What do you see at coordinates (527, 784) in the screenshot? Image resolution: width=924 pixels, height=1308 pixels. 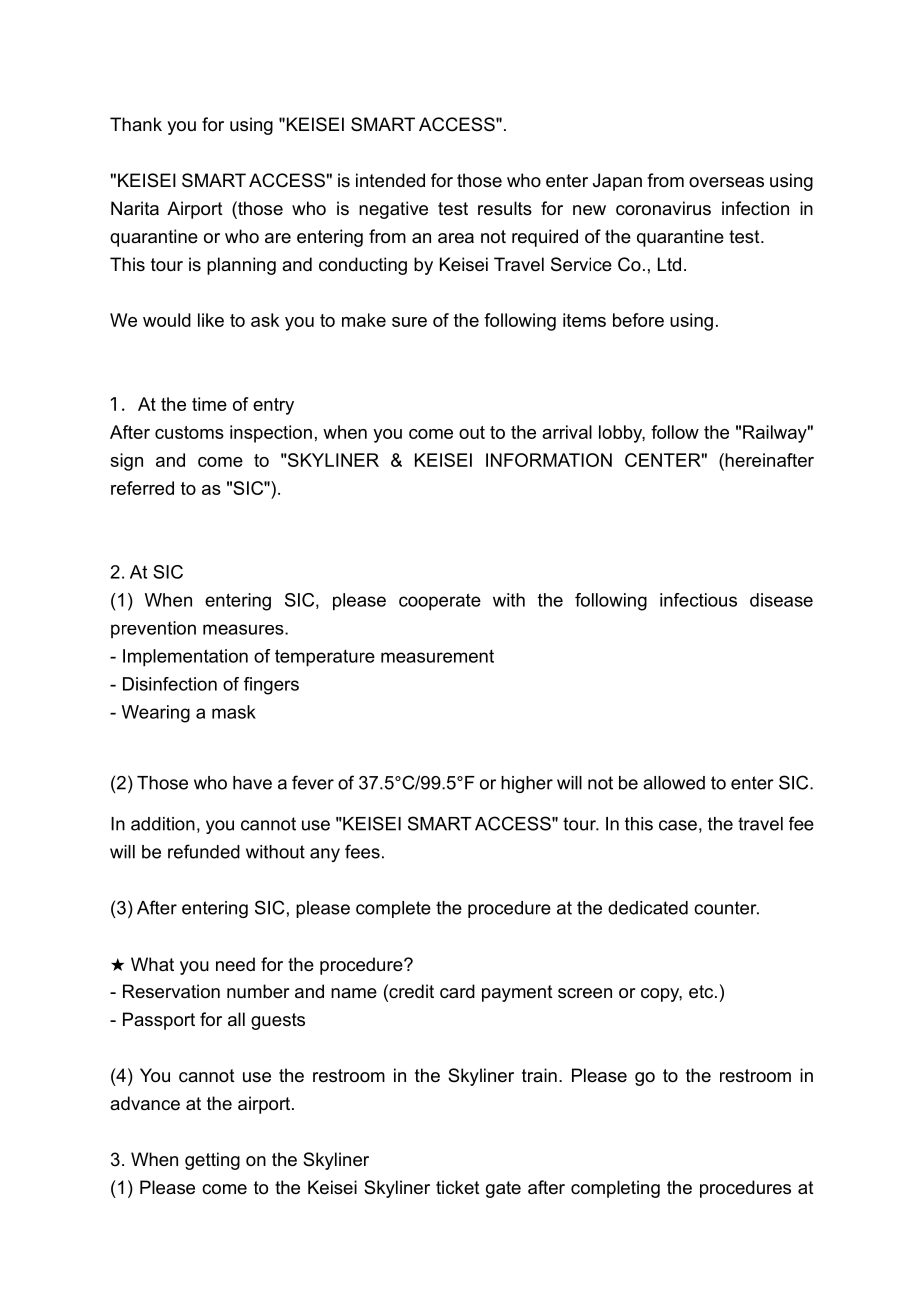 I see `higher` at bounding box center [527, 784].
